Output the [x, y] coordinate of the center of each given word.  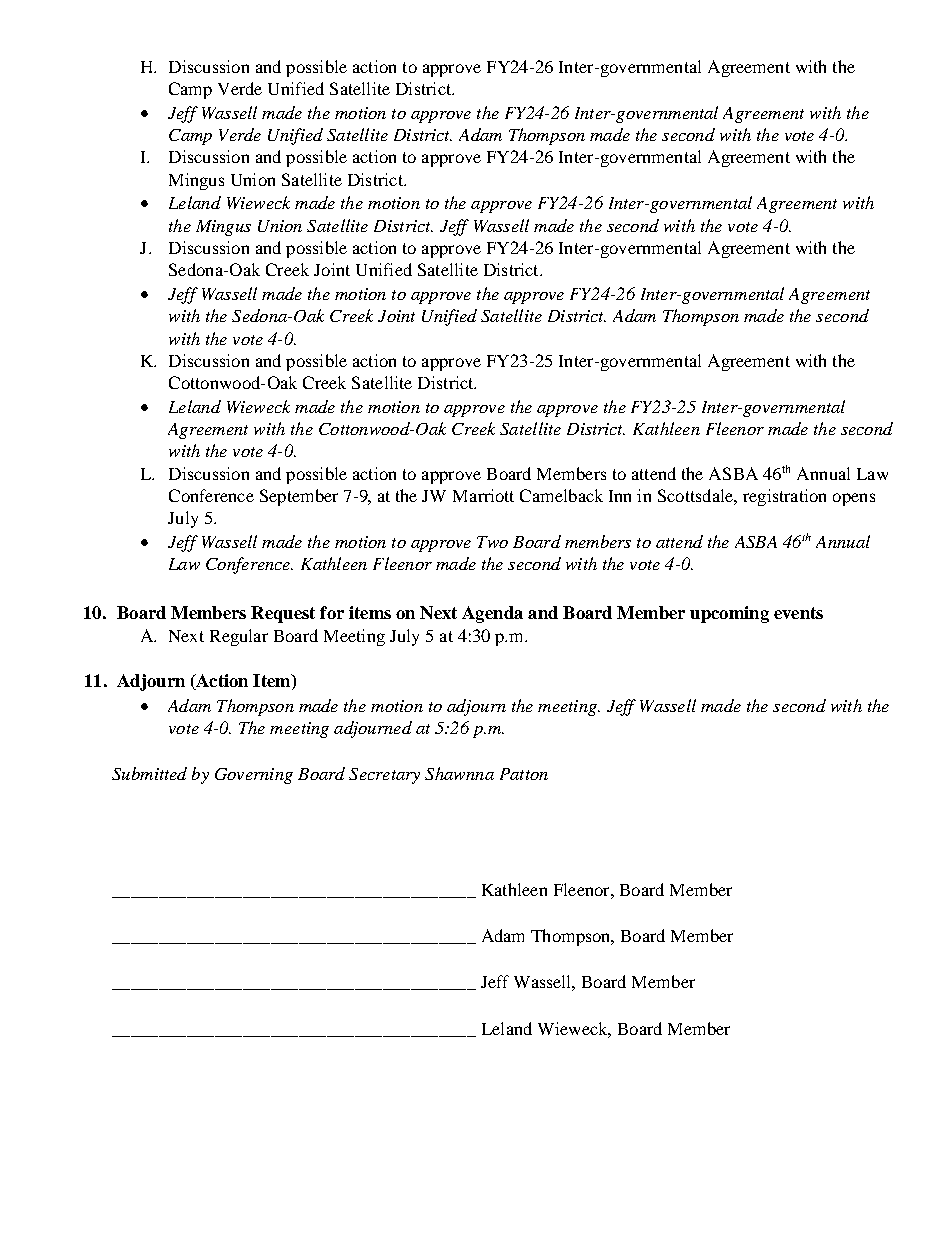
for [332, 612]
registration [784, 497]
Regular [239, 637]
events [798, 613]
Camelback [561, 495]
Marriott [483, 495]
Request [283, 614]
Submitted [149, 773]
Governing [254, 776]
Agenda [492, 614]
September [299, 497]
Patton [524, 774]
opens [854, 499]
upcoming [729, 614]
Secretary [384, 776]
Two [492, 542]
